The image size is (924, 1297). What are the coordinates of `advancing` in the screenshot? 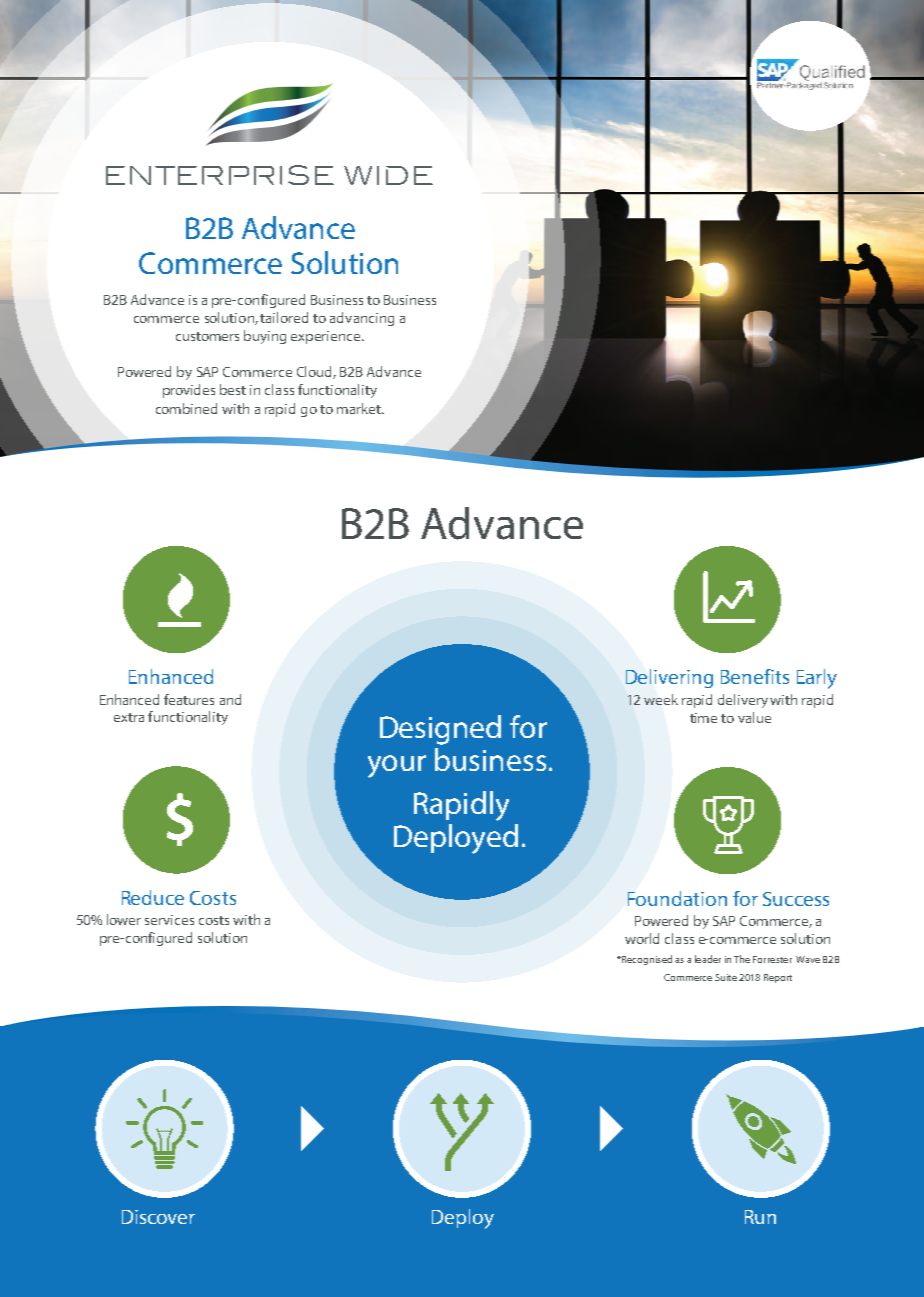 It's located at (362, 319).
